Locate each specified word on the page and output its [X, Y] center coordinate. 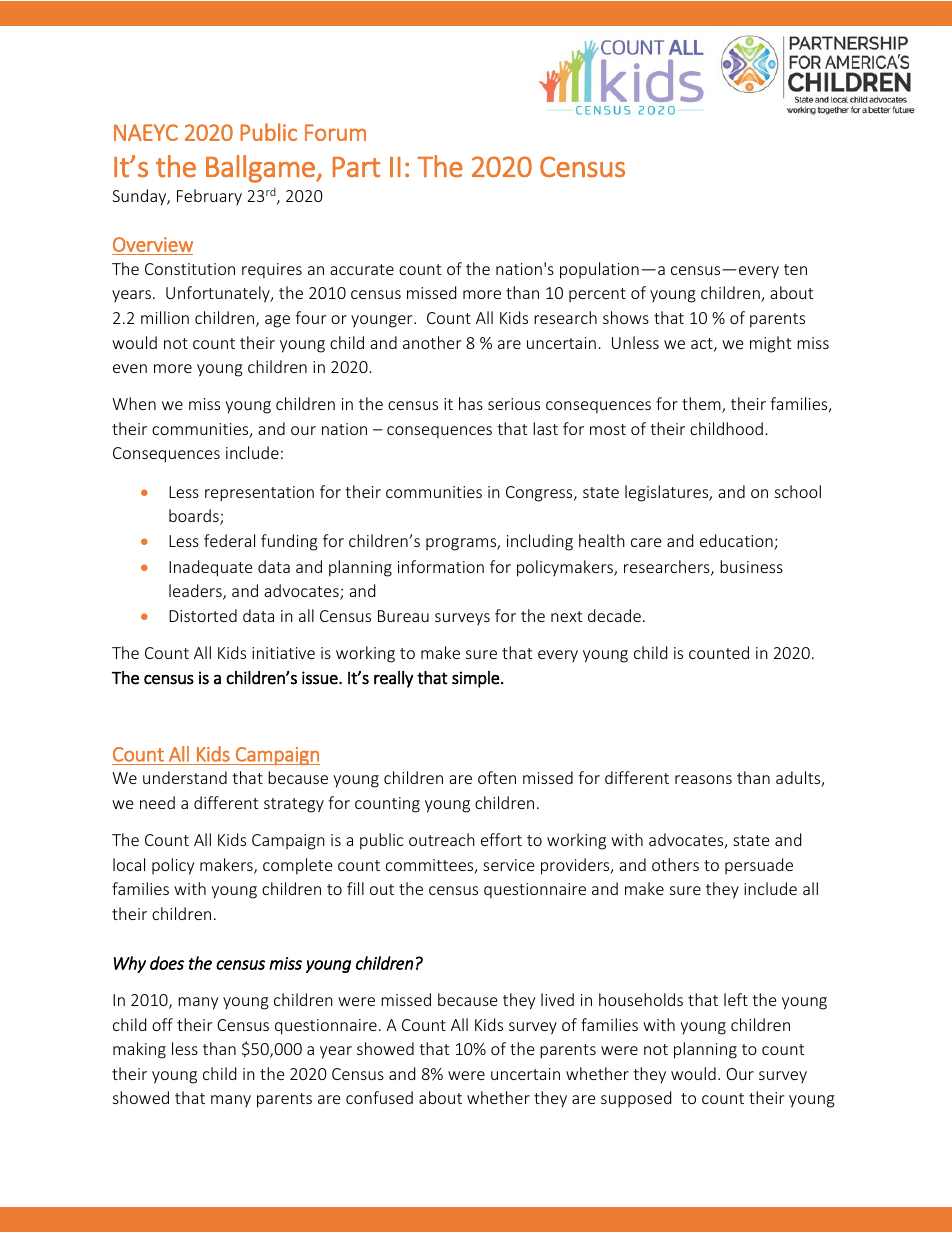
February [209, 197]
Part [356, 167]
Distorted [203, 615]
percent [597, 295]
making [139, 1050]
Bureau [403, 616]
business [751, 566]
